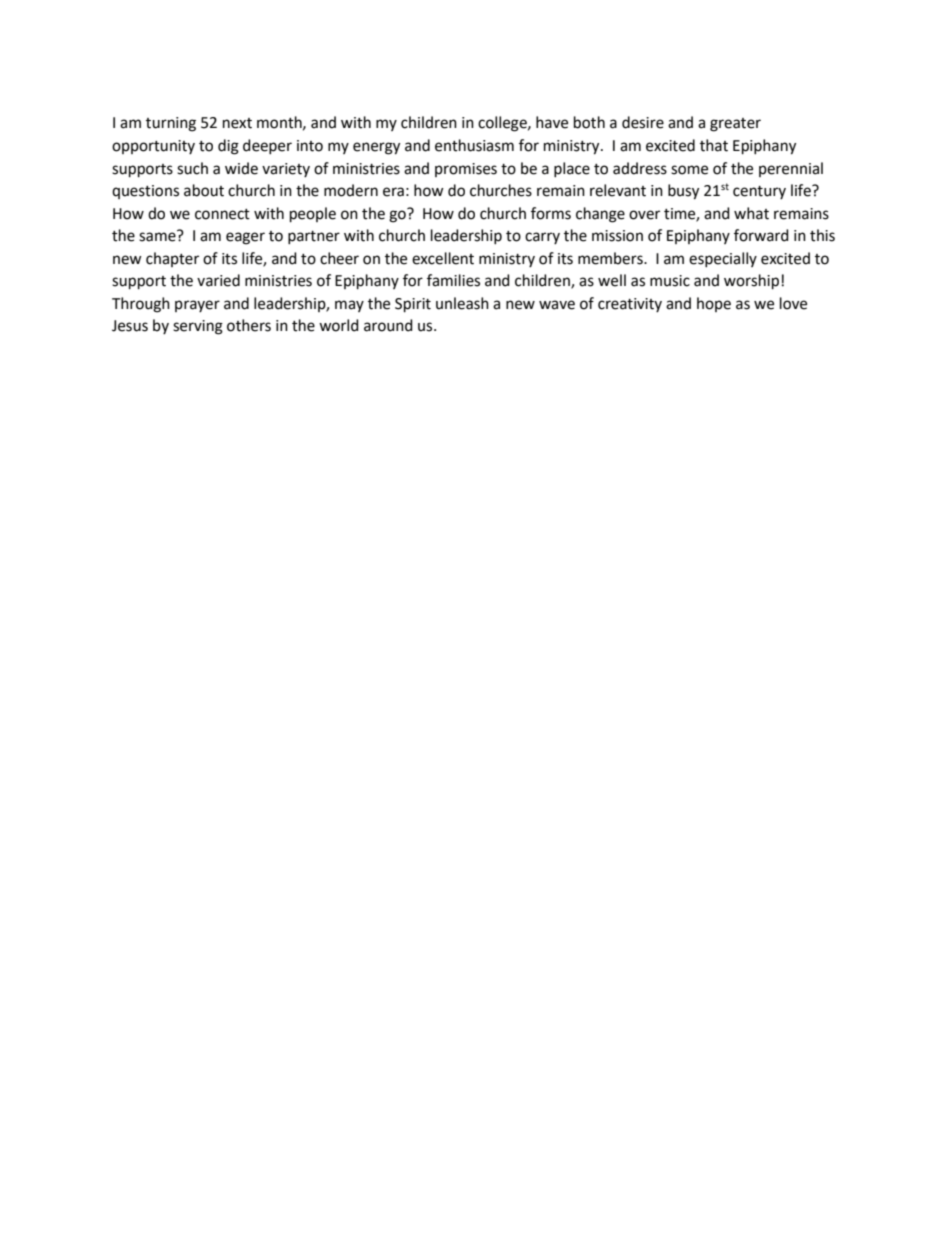  What do you see at coordinates (735, 125) in the screenshot?
I see `greater` at bounding box center [735, 125].
